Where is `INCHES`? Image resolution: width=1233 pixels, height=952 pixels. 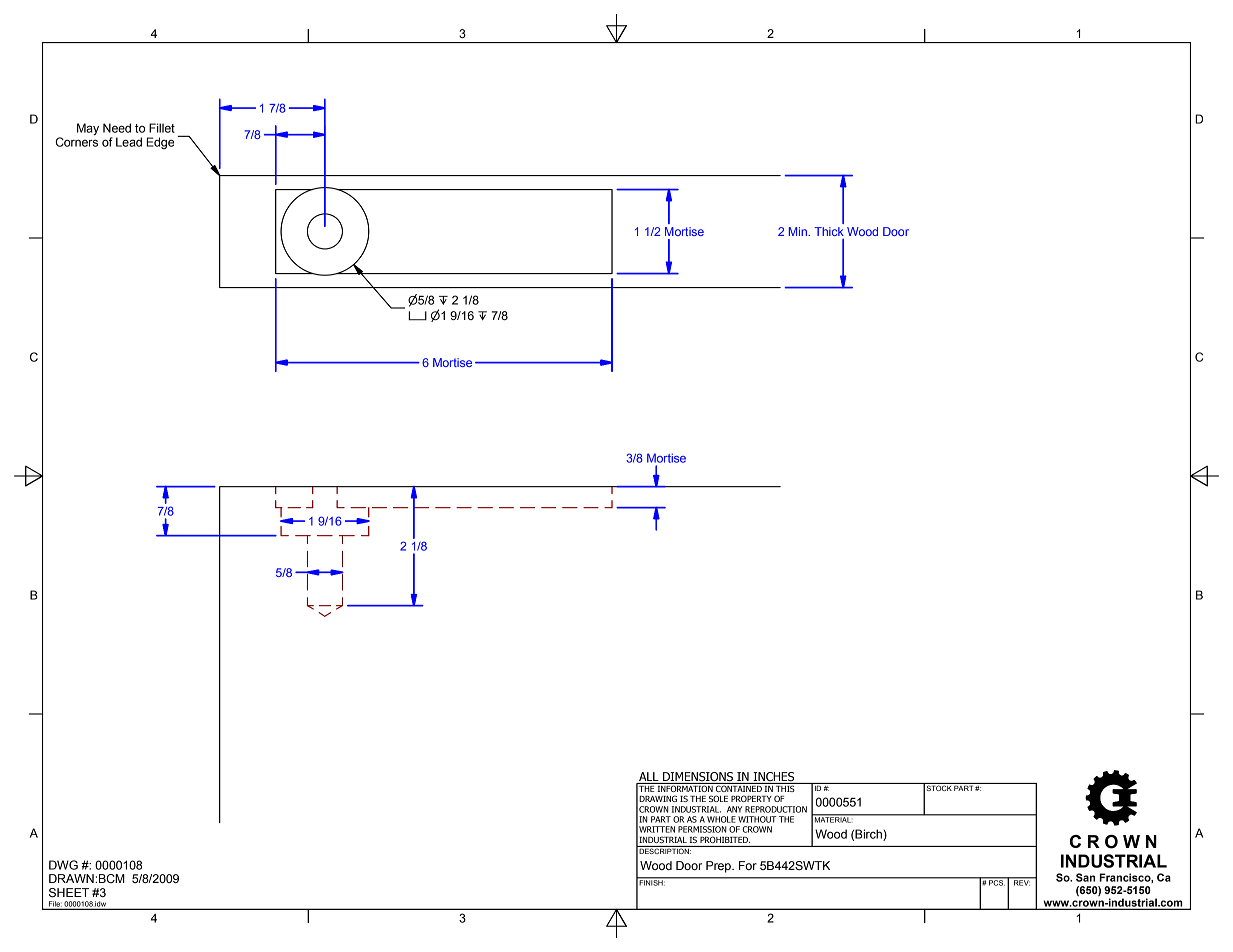
INCHES is located at coordinates (774, 778).
